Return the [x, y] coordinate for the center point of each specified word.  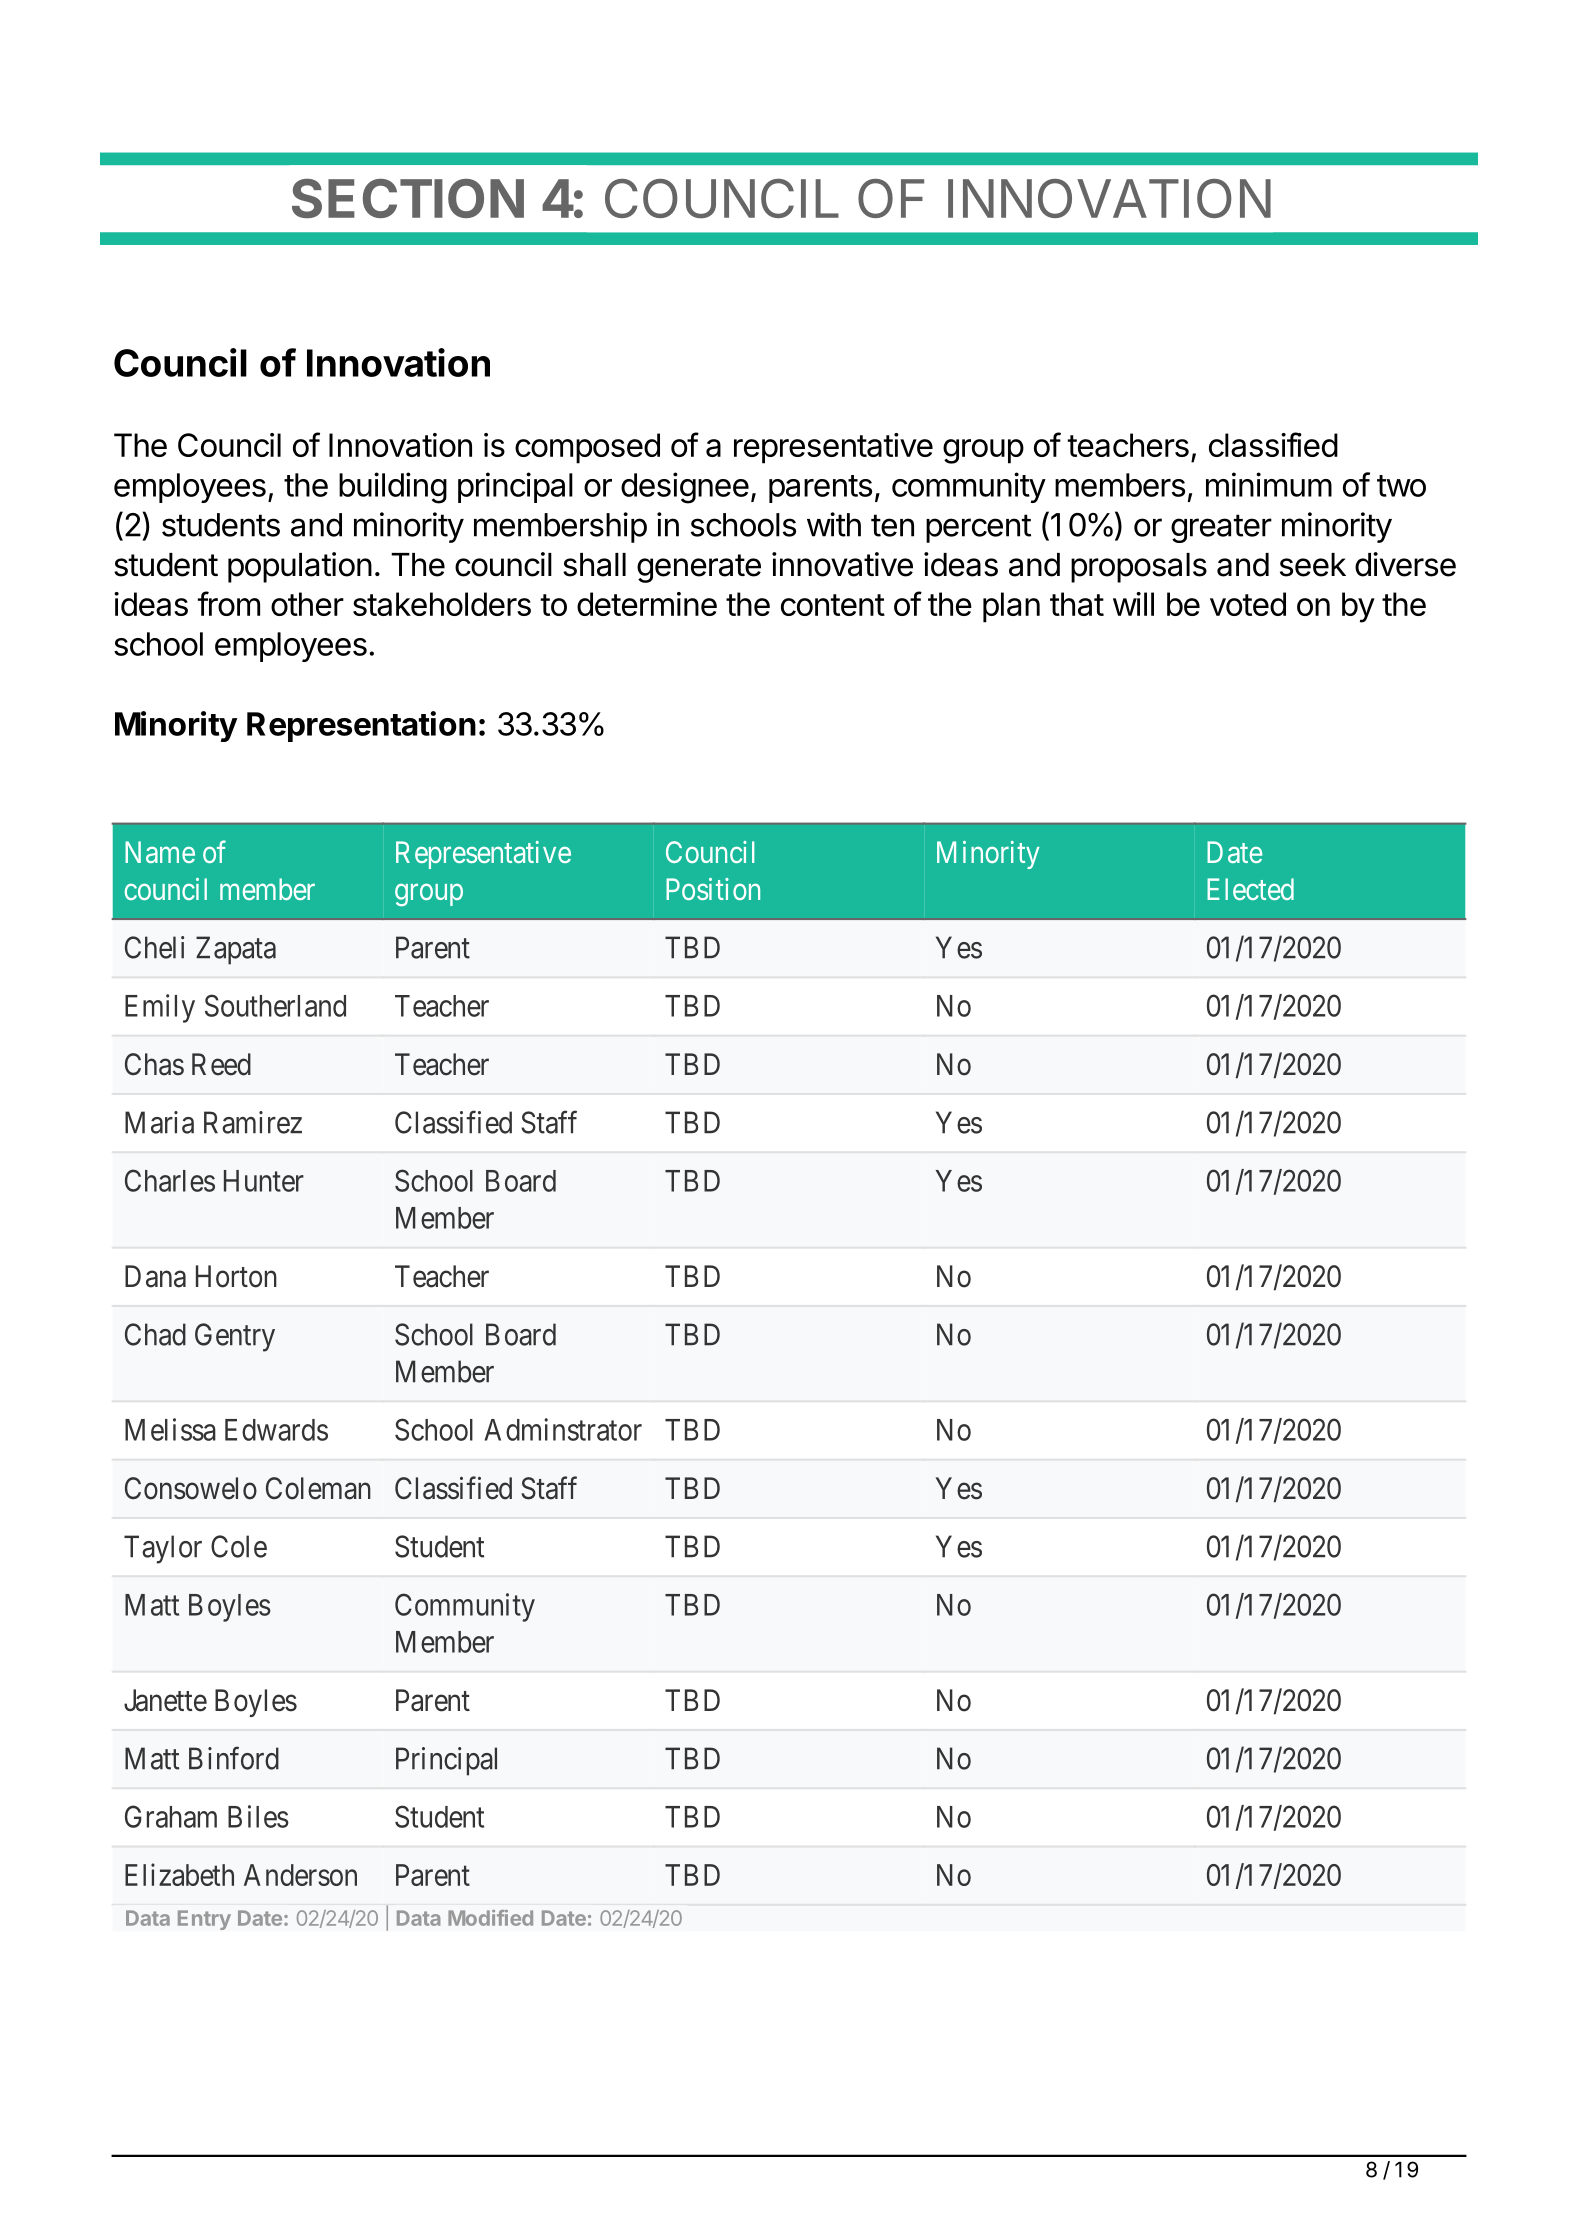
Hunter [264, 1181]
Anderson [300, 1875]
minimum [1269, 484]
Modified [490, 1918]
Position [713, 889]
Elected [1250, 889]
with [834, 524]
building [393, 488]
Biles [258, 1816]
